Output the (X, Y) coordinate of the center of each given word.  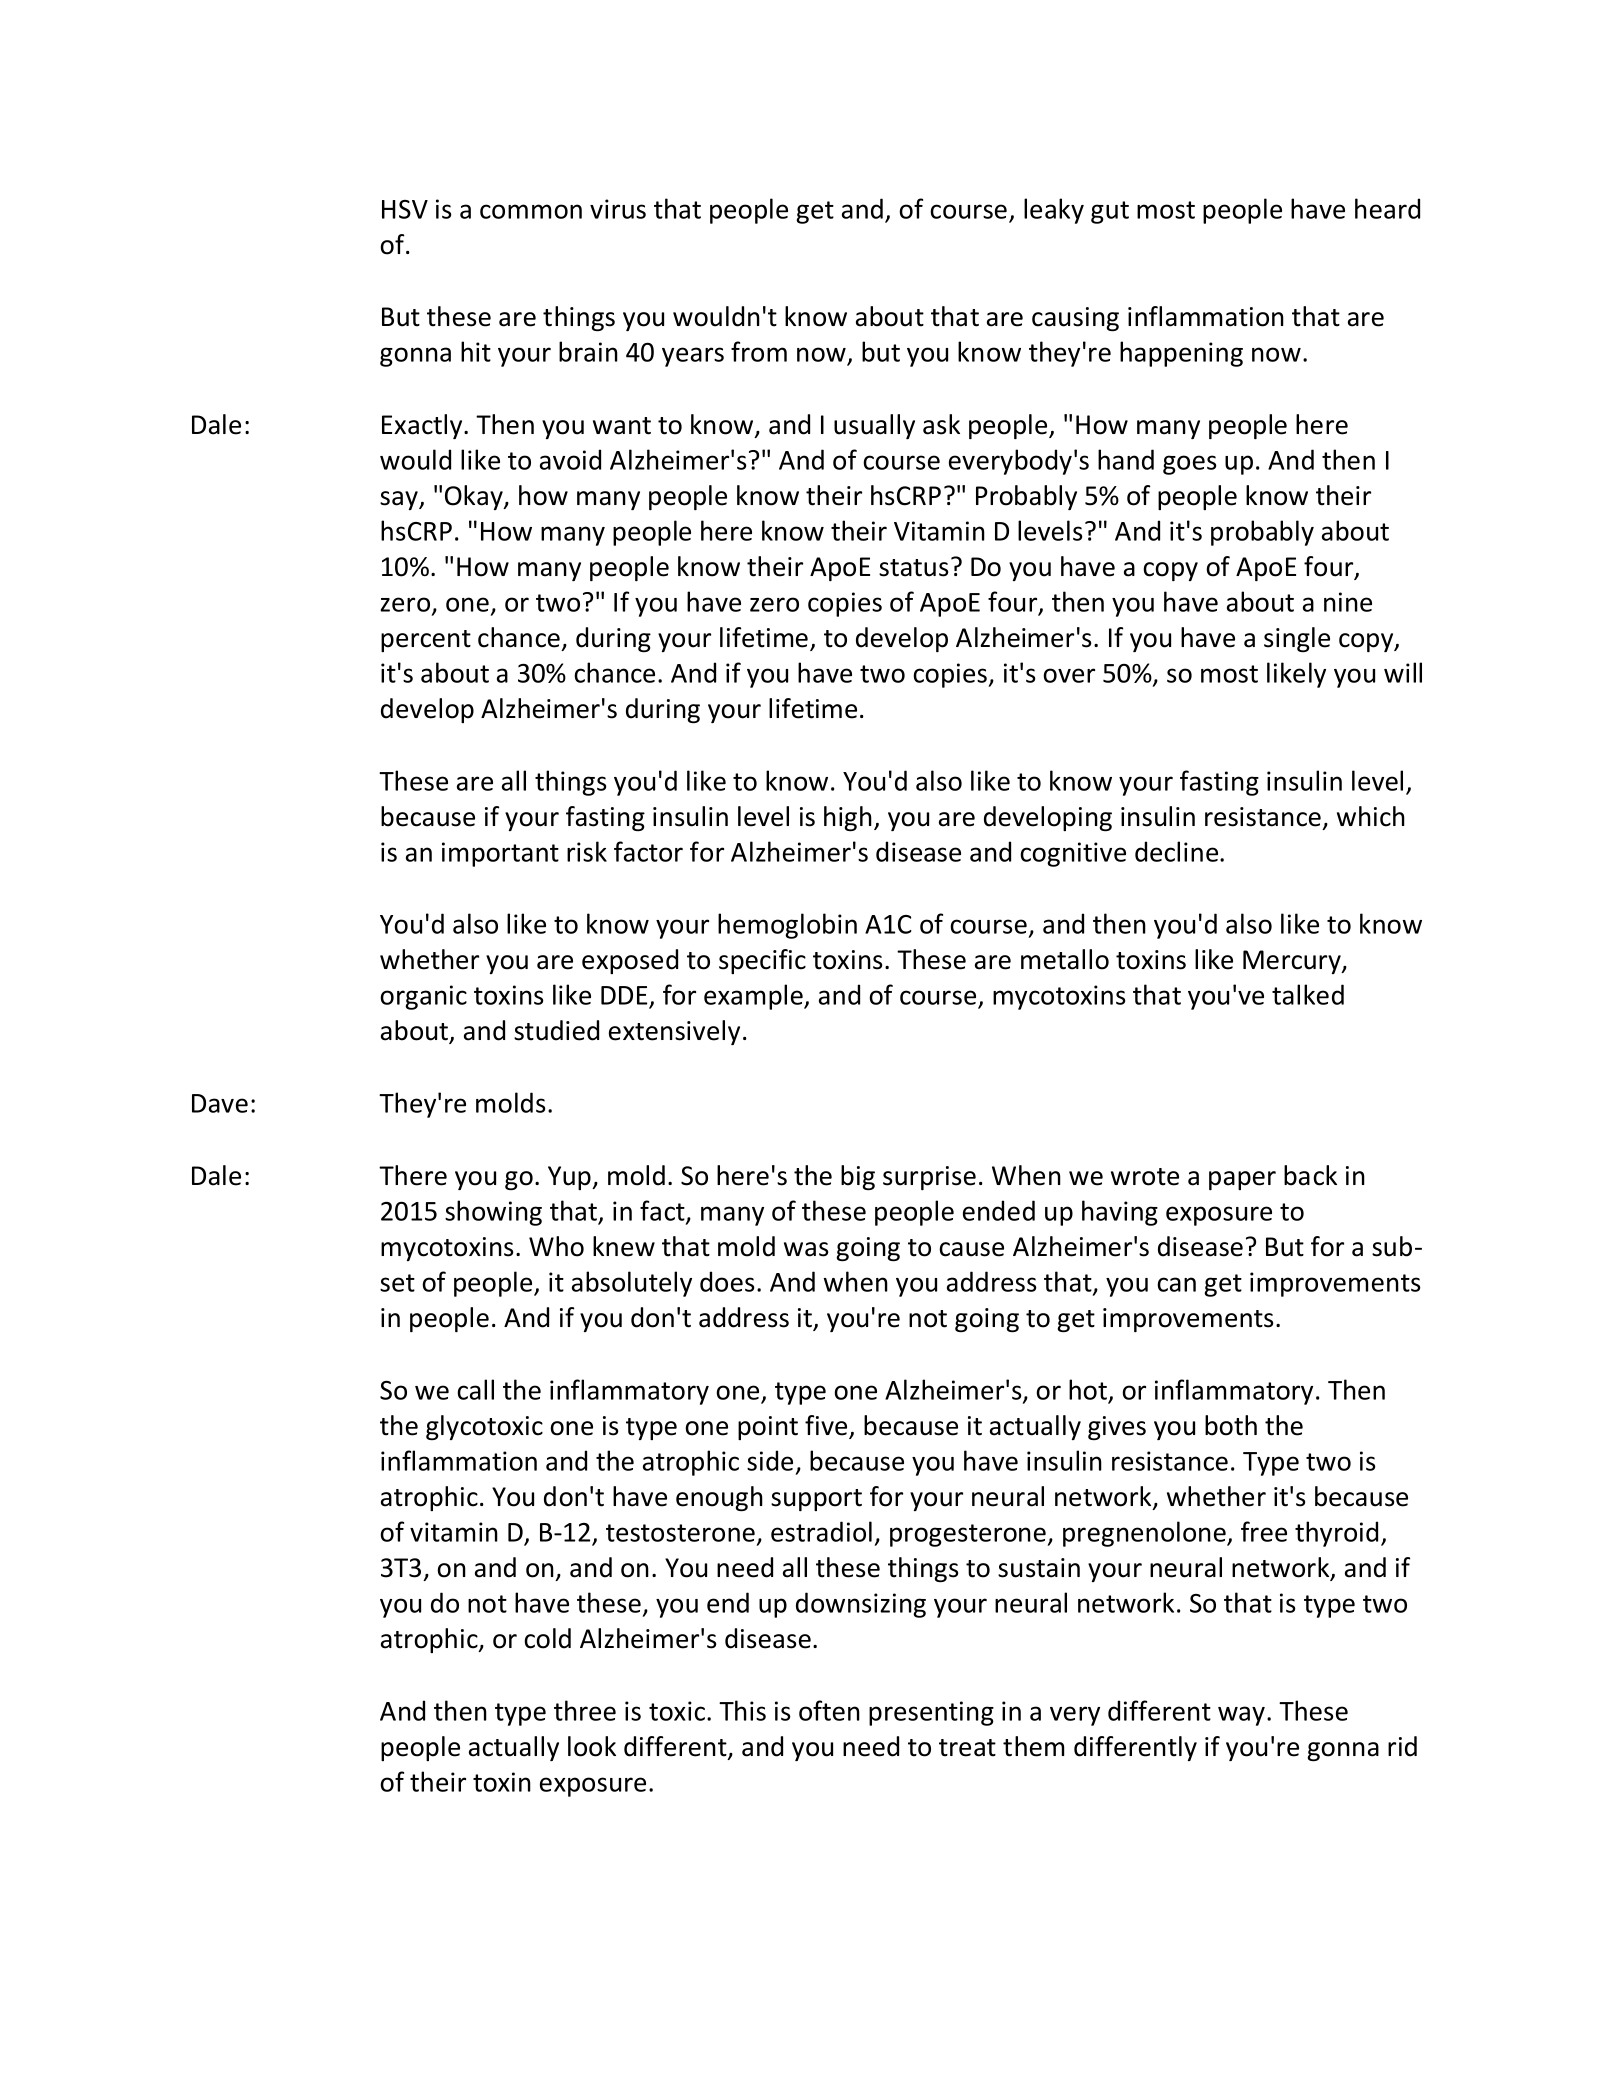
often (829, 1710)
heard (1387, 208)
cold (547, 1638)
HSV (405, 209)
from (759, 351)
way (1243, 1716)
